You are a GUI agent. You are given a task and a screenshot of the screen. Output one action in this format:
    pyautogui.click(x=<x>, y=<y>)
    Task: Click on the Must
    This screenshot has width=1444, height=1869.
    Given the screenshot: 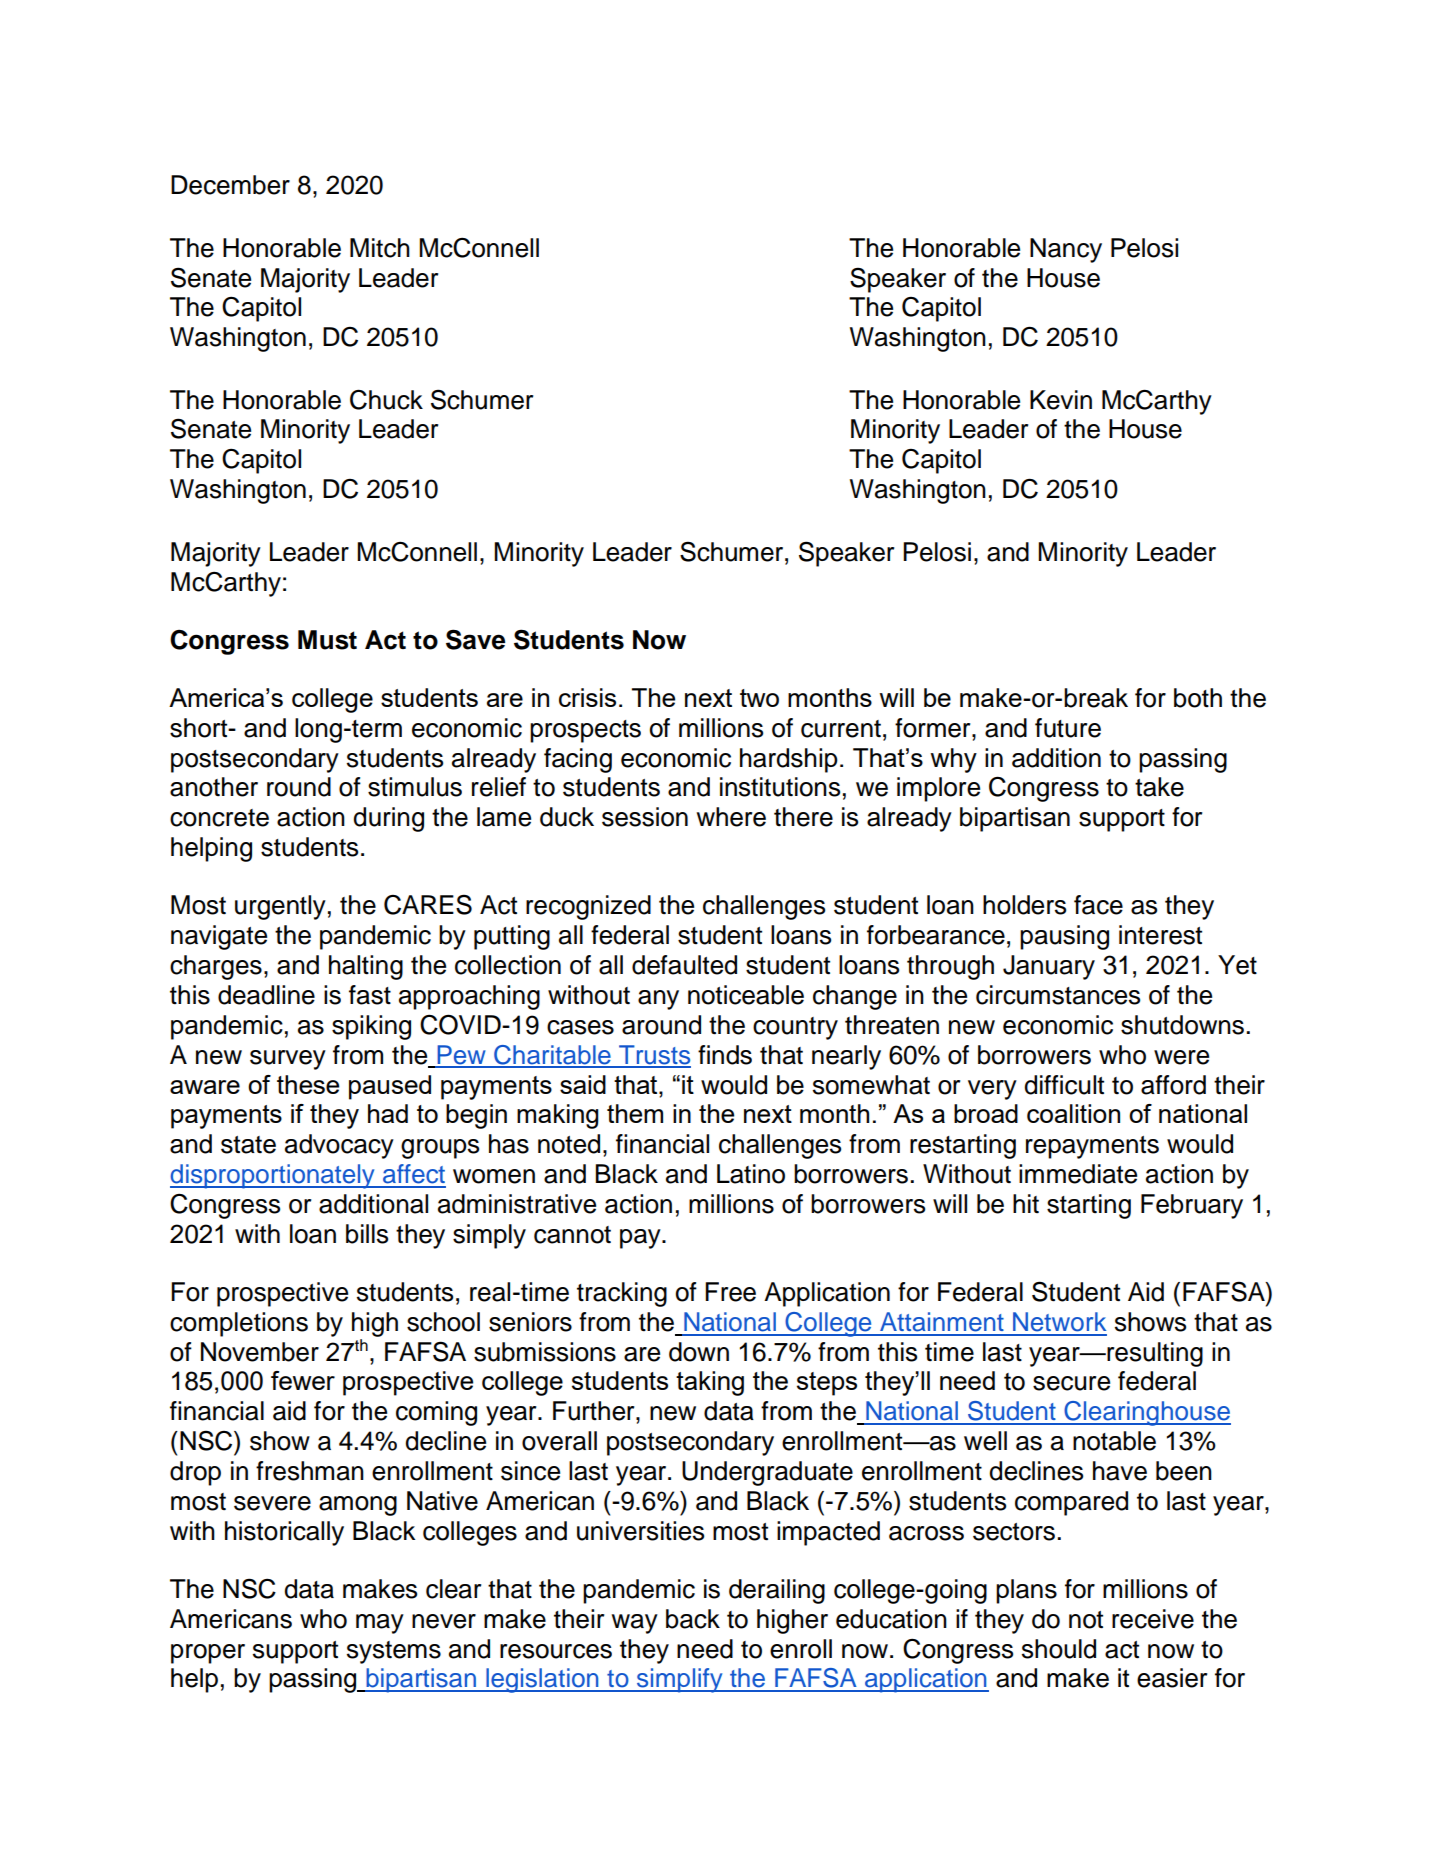 What is the action you would take?
    pyautogui.click(x=327, y=640)
